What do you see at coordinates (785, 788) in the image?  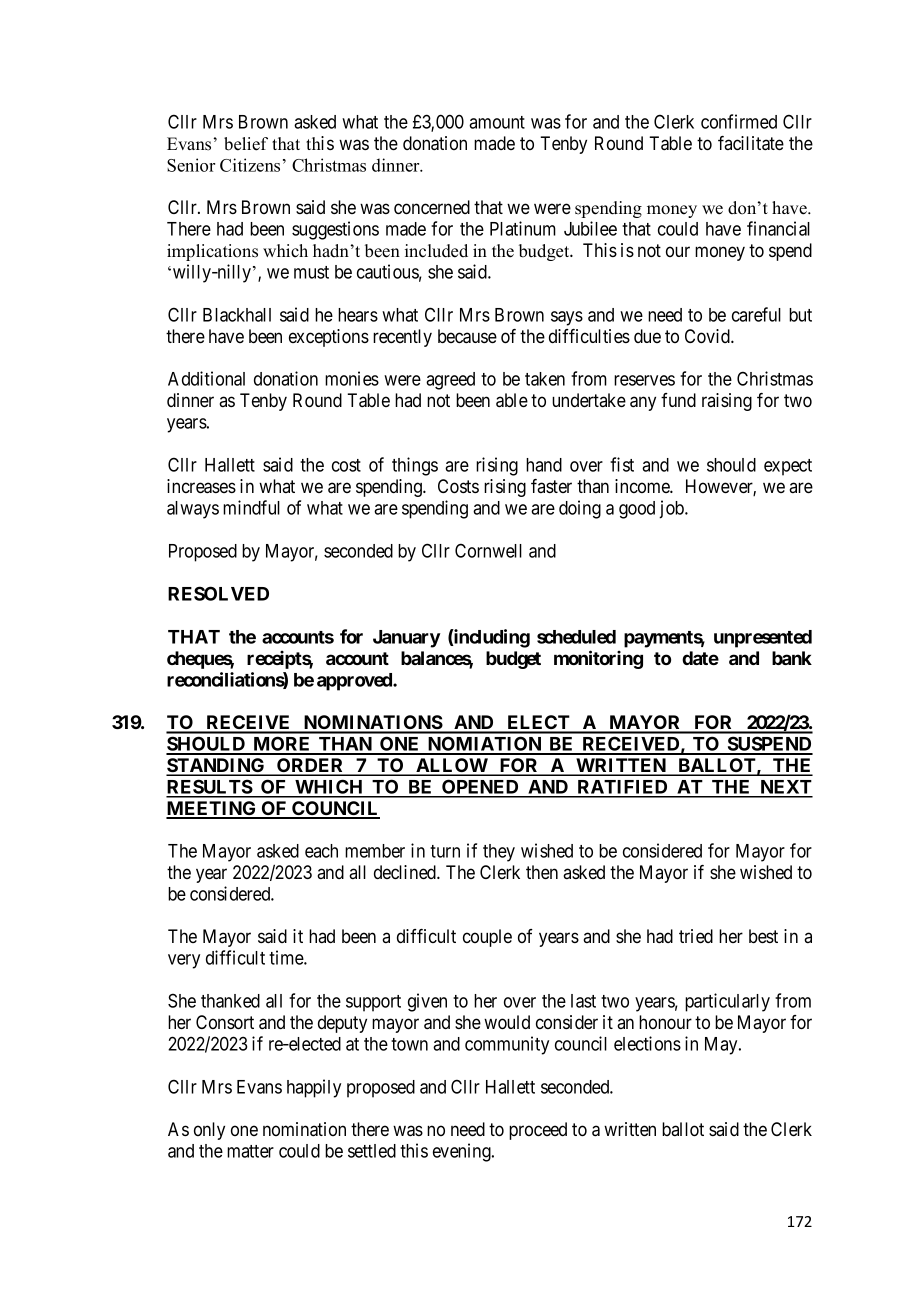 I see `NEXT` at bounding box center [785, 788].
